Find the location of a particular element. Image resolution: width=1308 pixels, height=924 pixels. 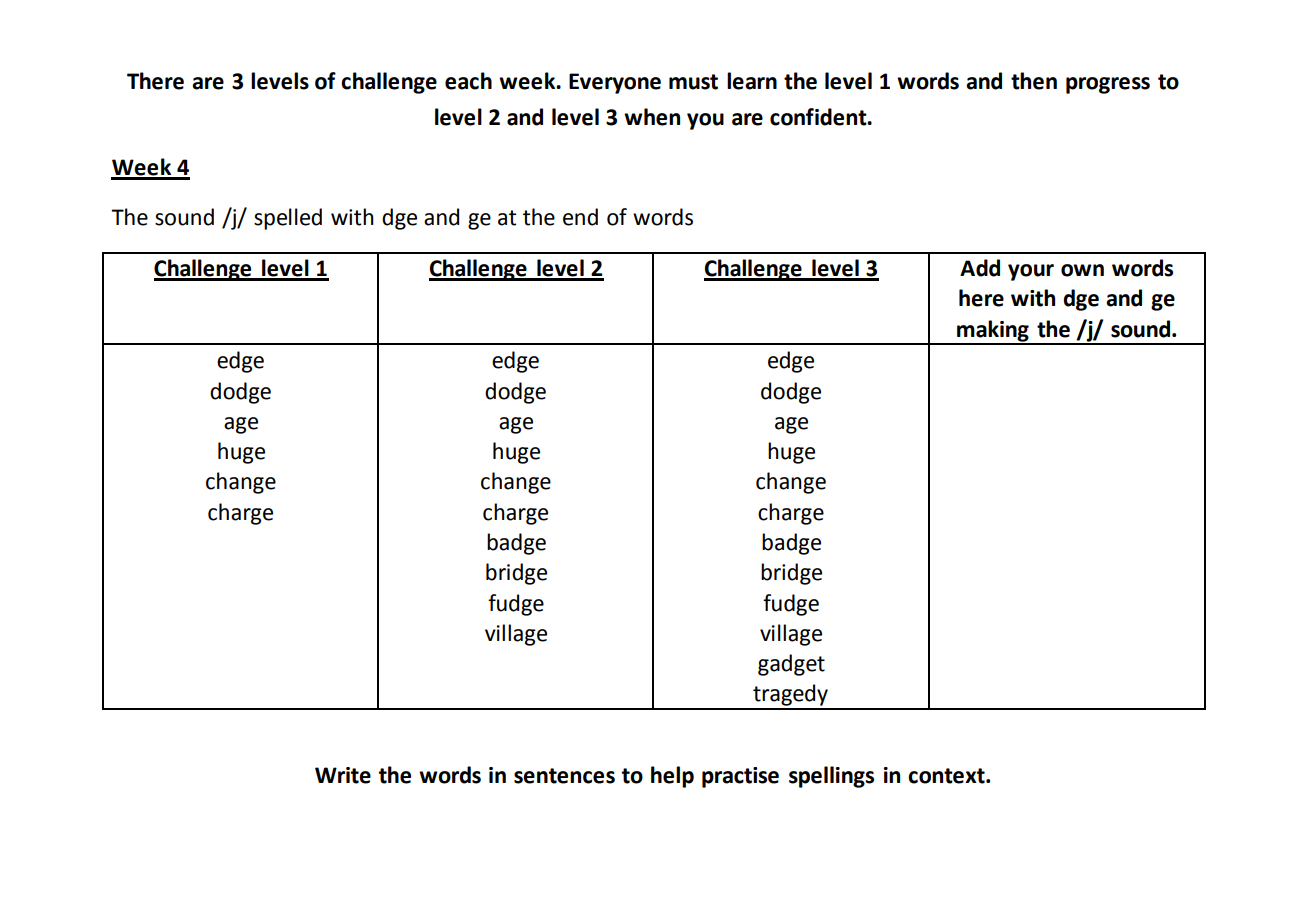

must is located at coordinates (693, 82).
